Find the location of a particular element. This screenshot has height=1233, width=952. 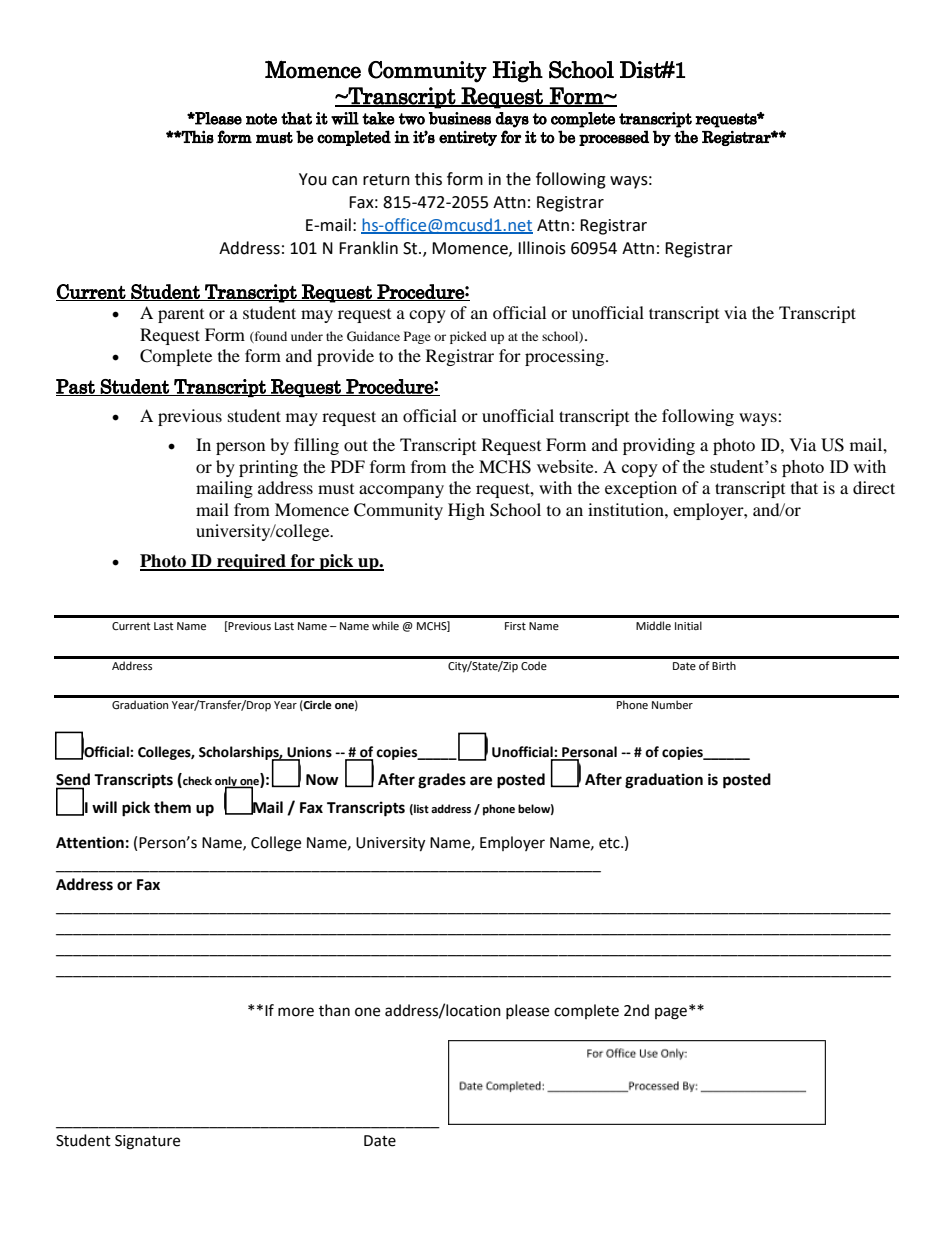

Signature is located at coordinates (147, 1142).
